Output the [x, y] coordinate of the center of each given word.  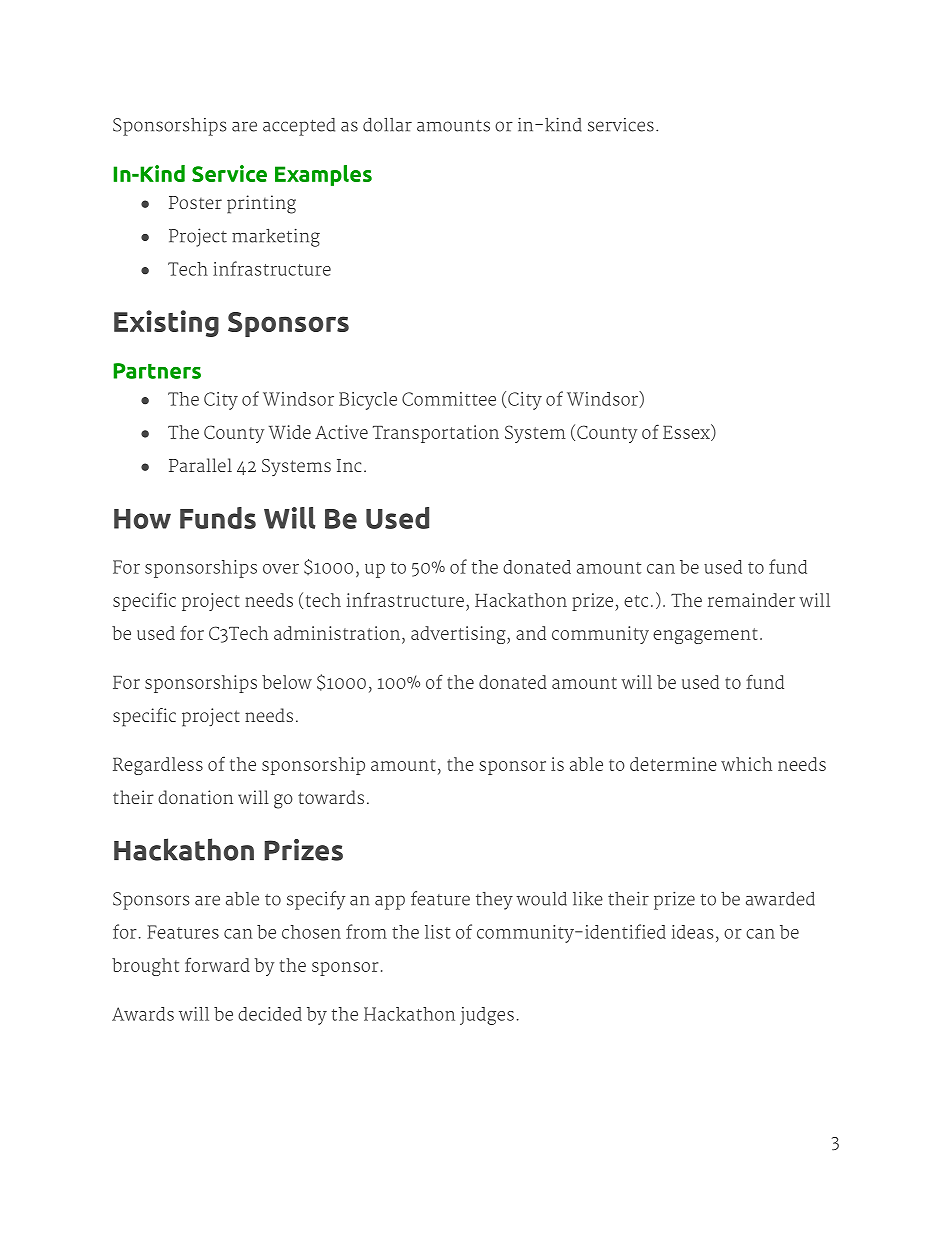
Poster [195, 202]
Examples [323, 175]
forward [217, 964]
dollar [387, 124]
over [281, 569]
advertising [459, 635]
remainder [751, 600]
